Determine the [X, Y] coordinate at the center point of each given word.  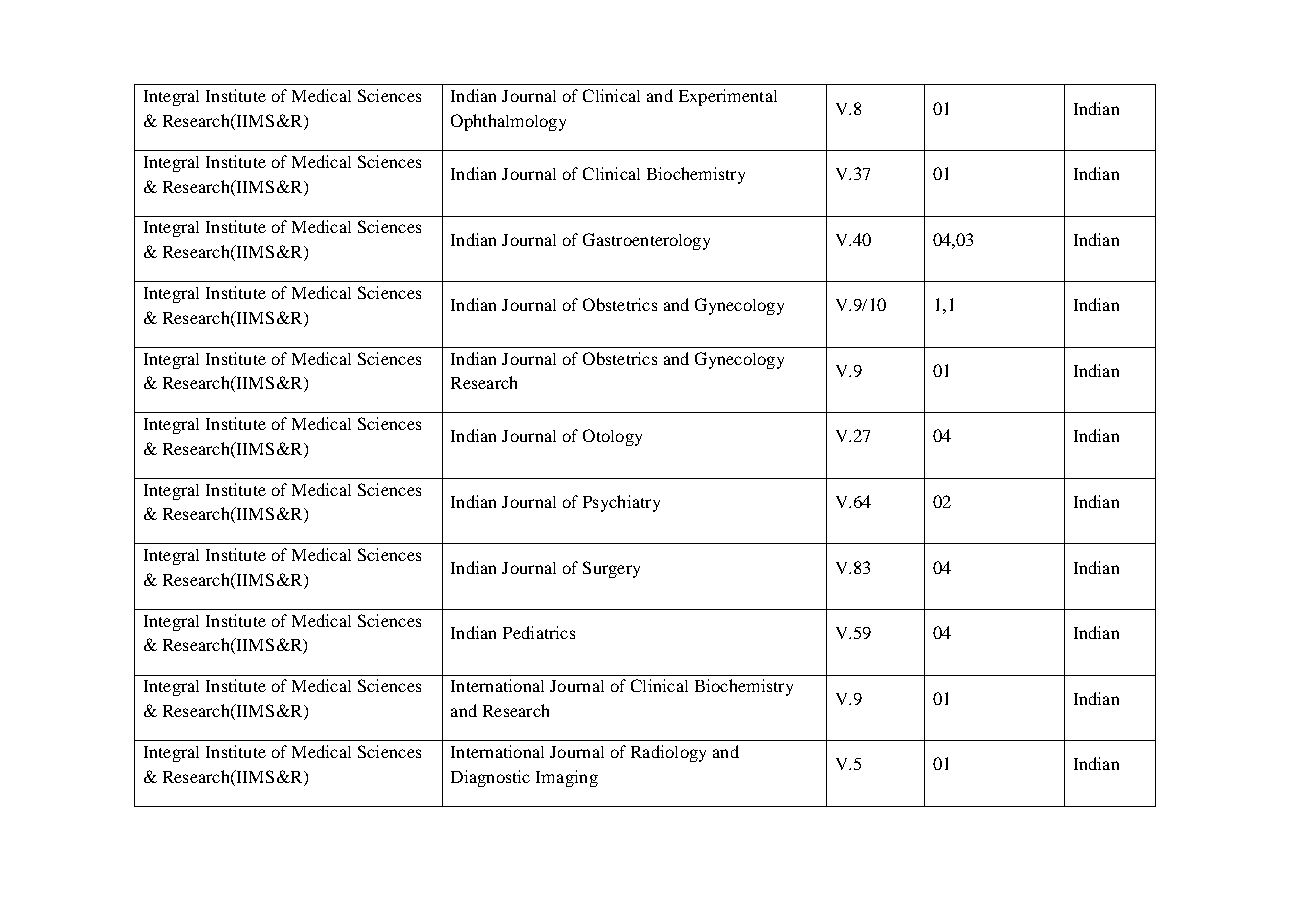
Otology [612, 437]
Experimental [728, 97]
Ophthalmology [508, 122]
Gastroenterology [646, 241]
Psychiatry [621, 503]
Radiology [668, 753]
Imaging [567, 778]
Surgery [611, 569]
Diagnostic [490, 778]
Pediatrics [539, 632]
